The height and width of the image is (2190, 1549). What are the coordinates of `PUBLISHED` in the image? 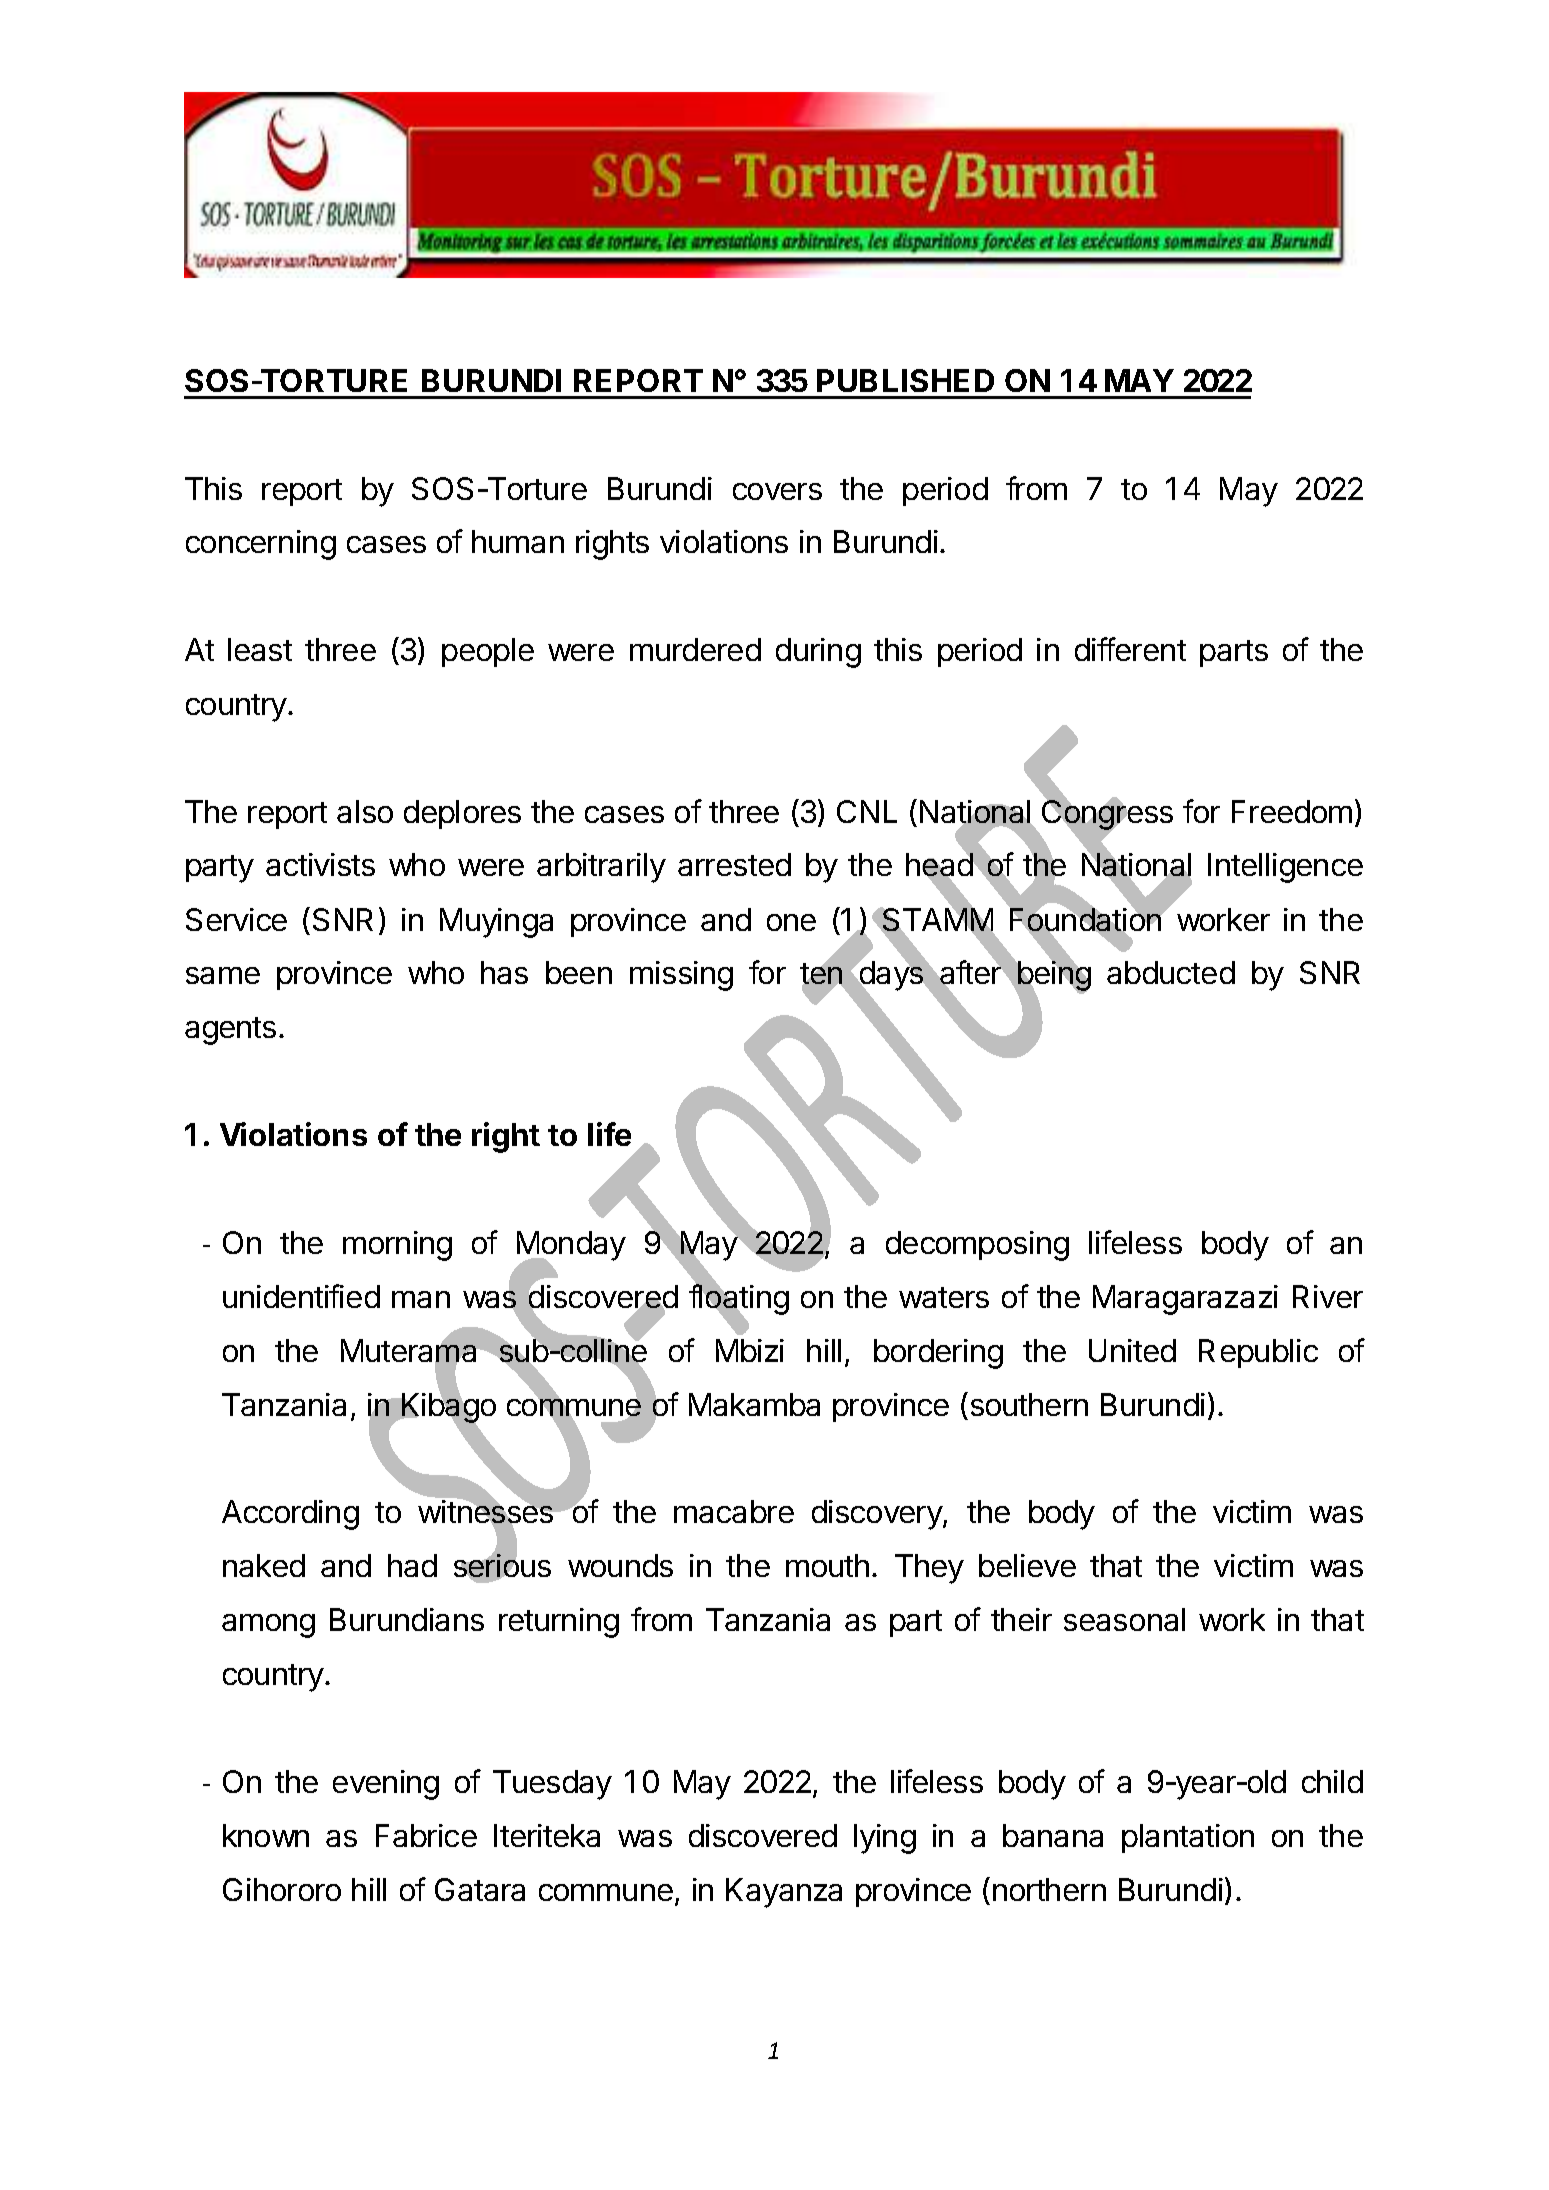 It's located at (905, 380).
